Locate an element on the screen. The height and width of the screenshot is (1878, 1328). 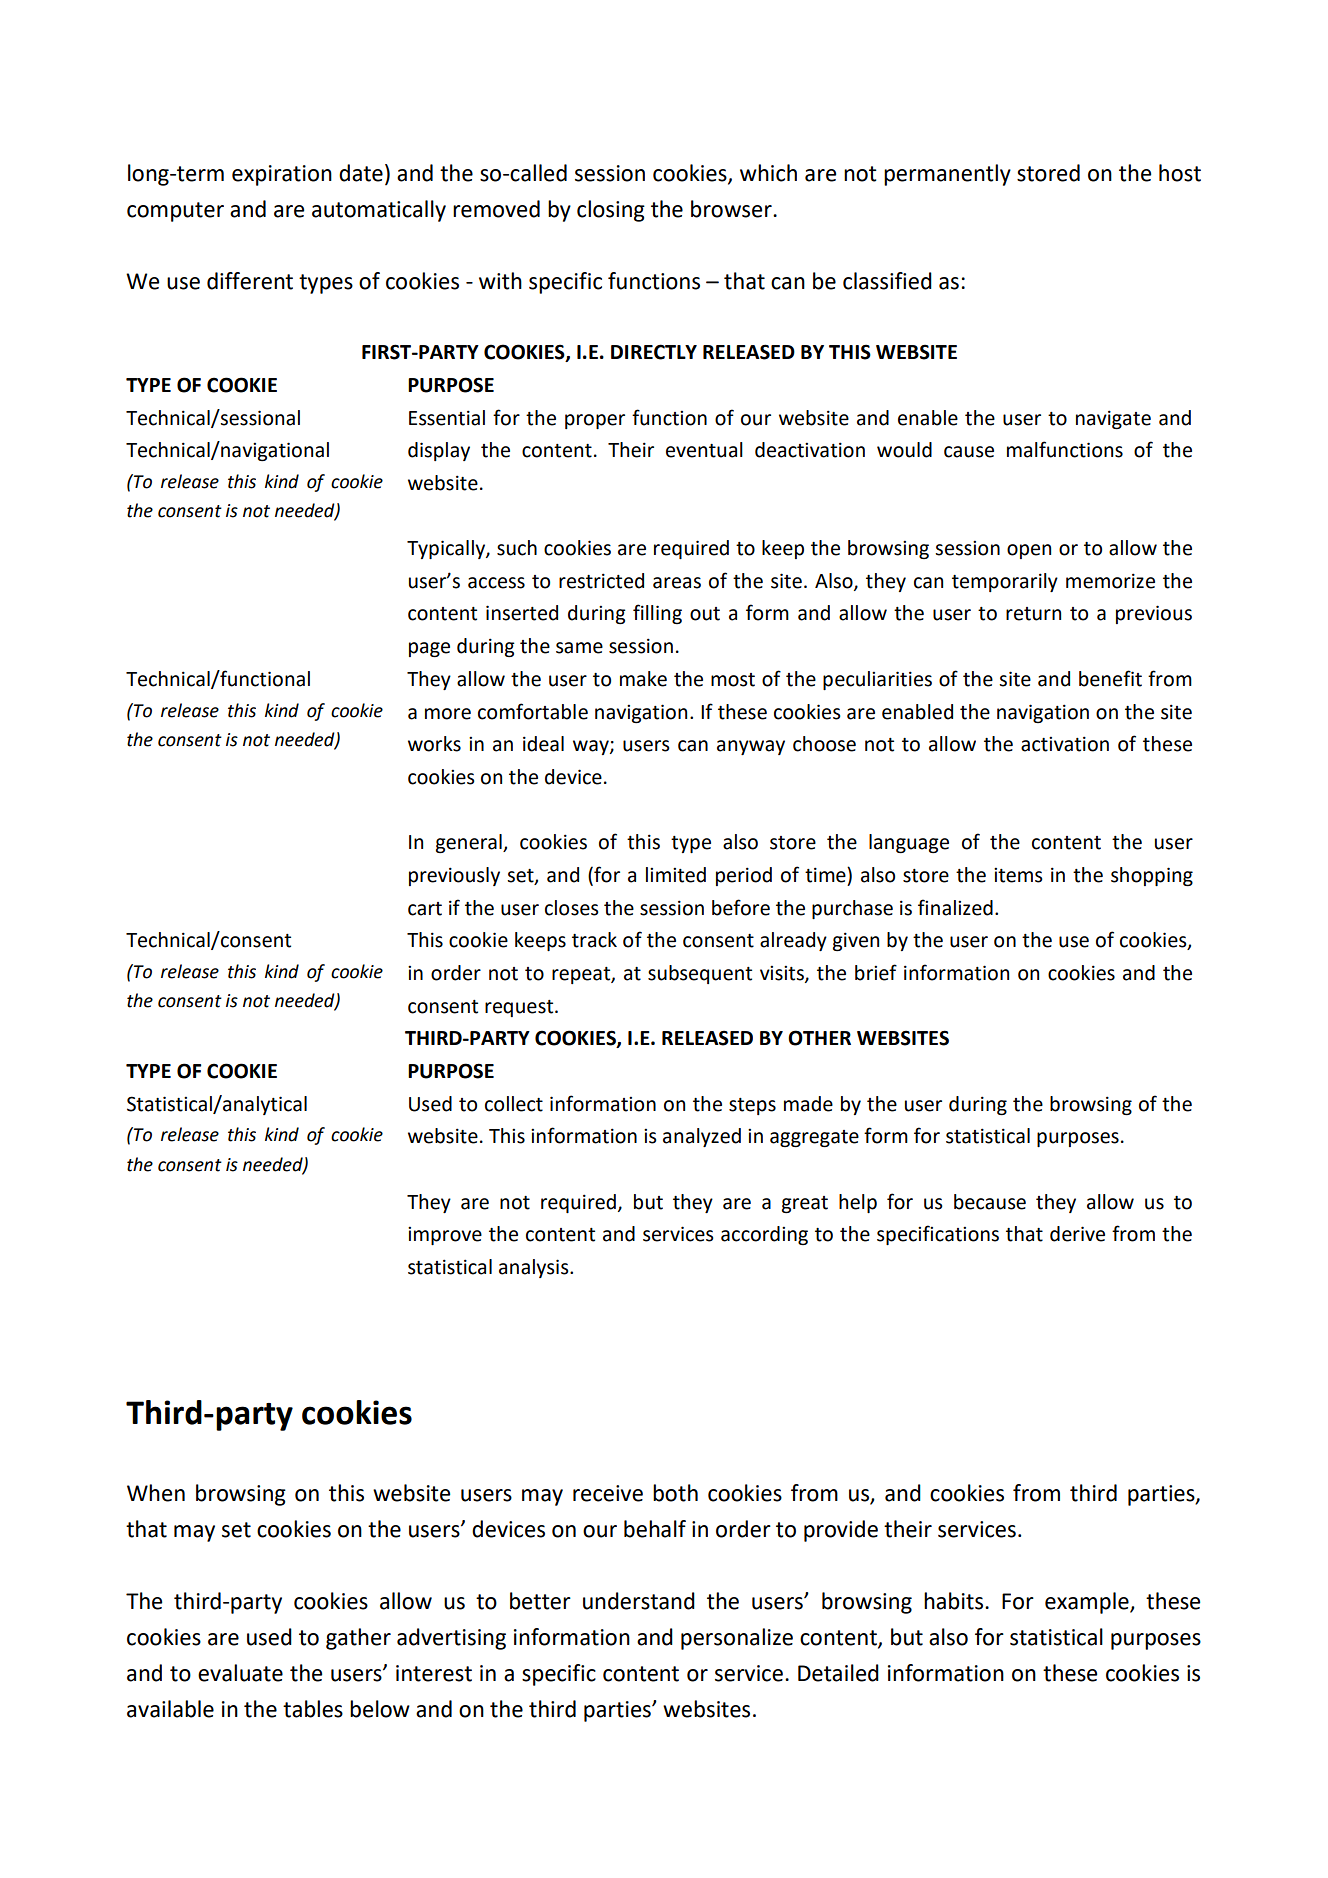
eventual is located at coordinates (704, 450).
